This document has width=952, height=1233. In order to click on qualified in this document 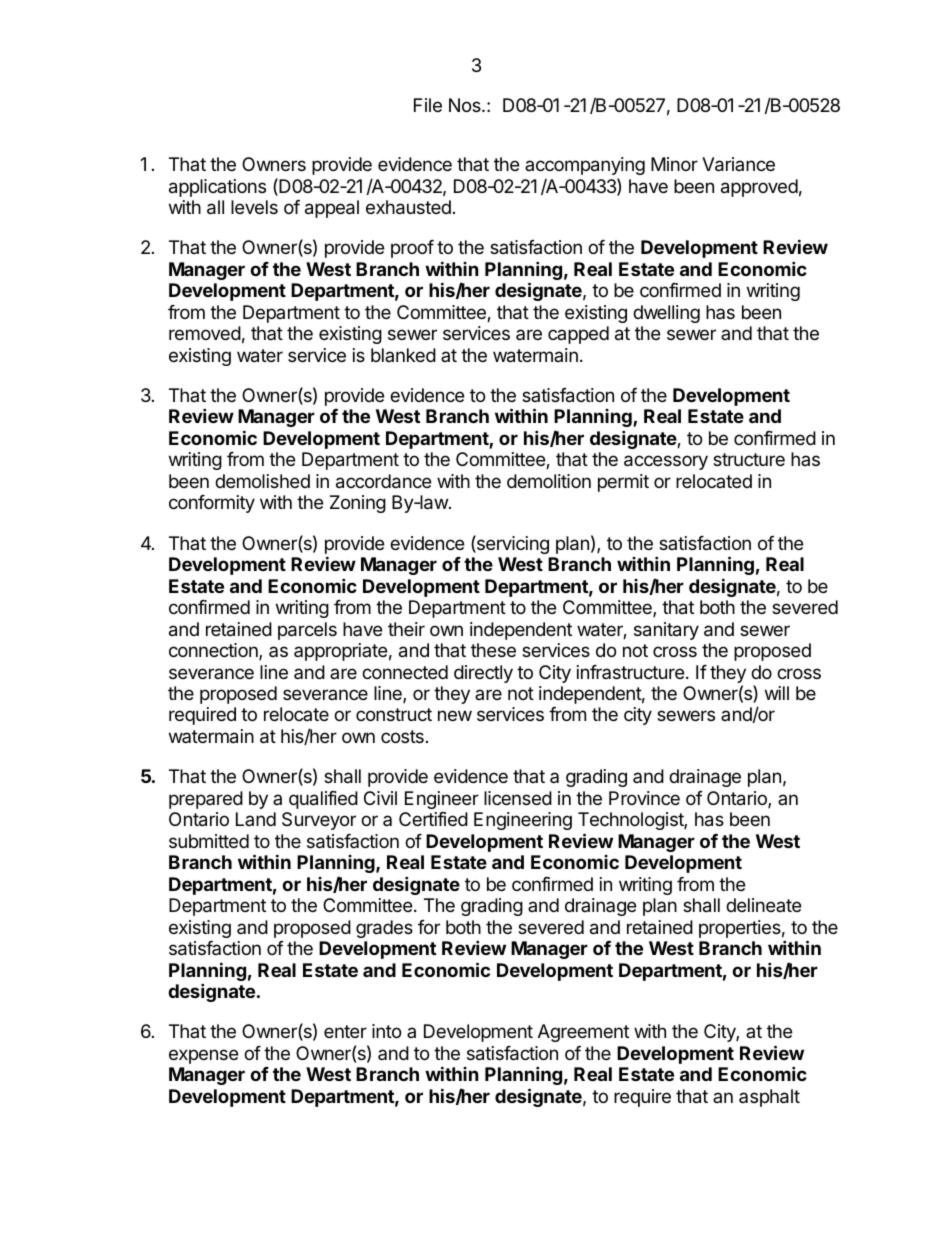, I will do `click(323, 800)`.
